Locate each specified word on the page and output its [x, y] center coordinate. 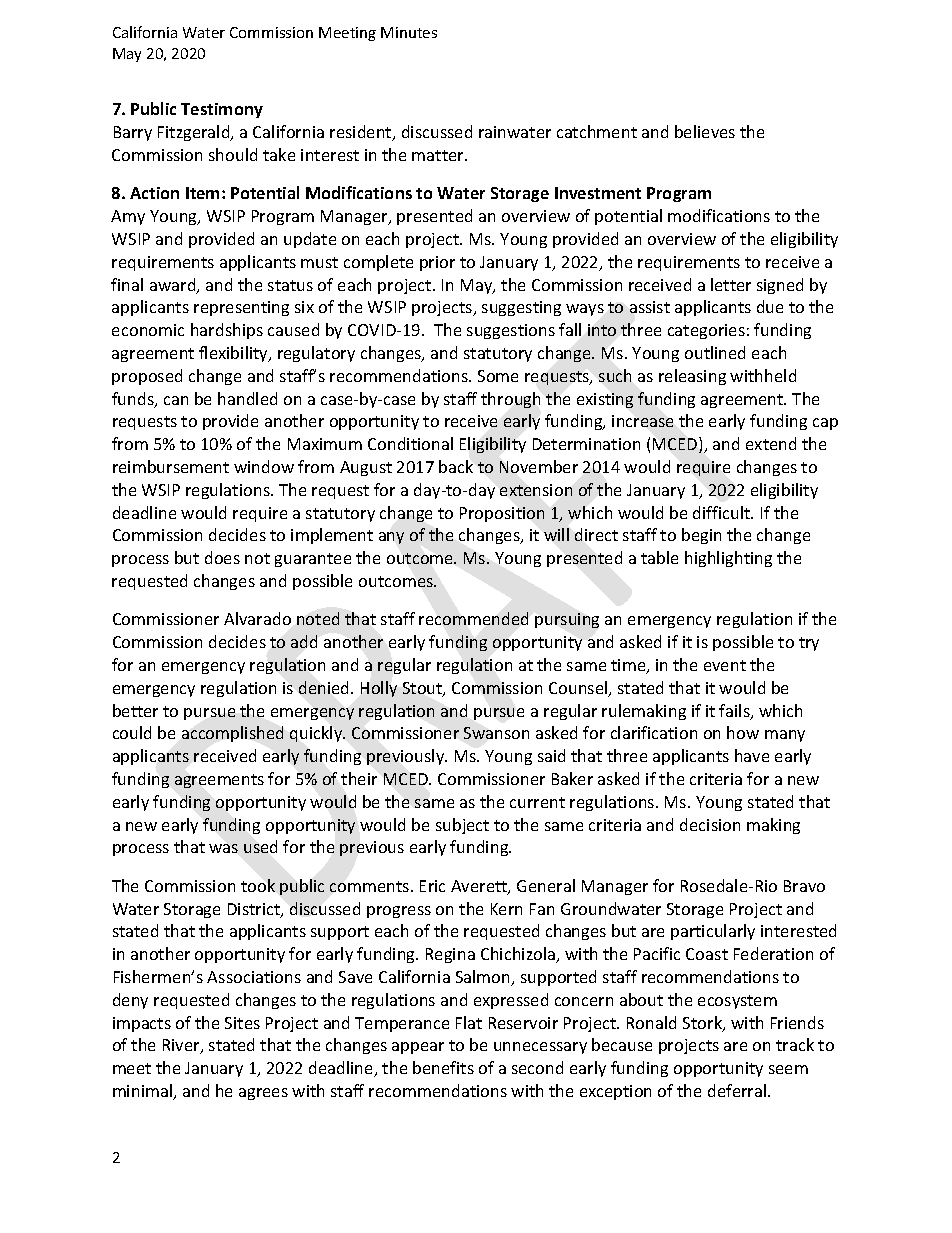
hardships [227, 331]
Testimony [222, 110]
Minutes [409, 32]
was [223, 848]
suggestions [511, 331]
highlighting [728, 559]
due [770, 306]
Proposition [502, 514]
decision [710, 824]
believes [705, 131]
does [222, 557]
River [182, 1046]
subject [462, 826]
